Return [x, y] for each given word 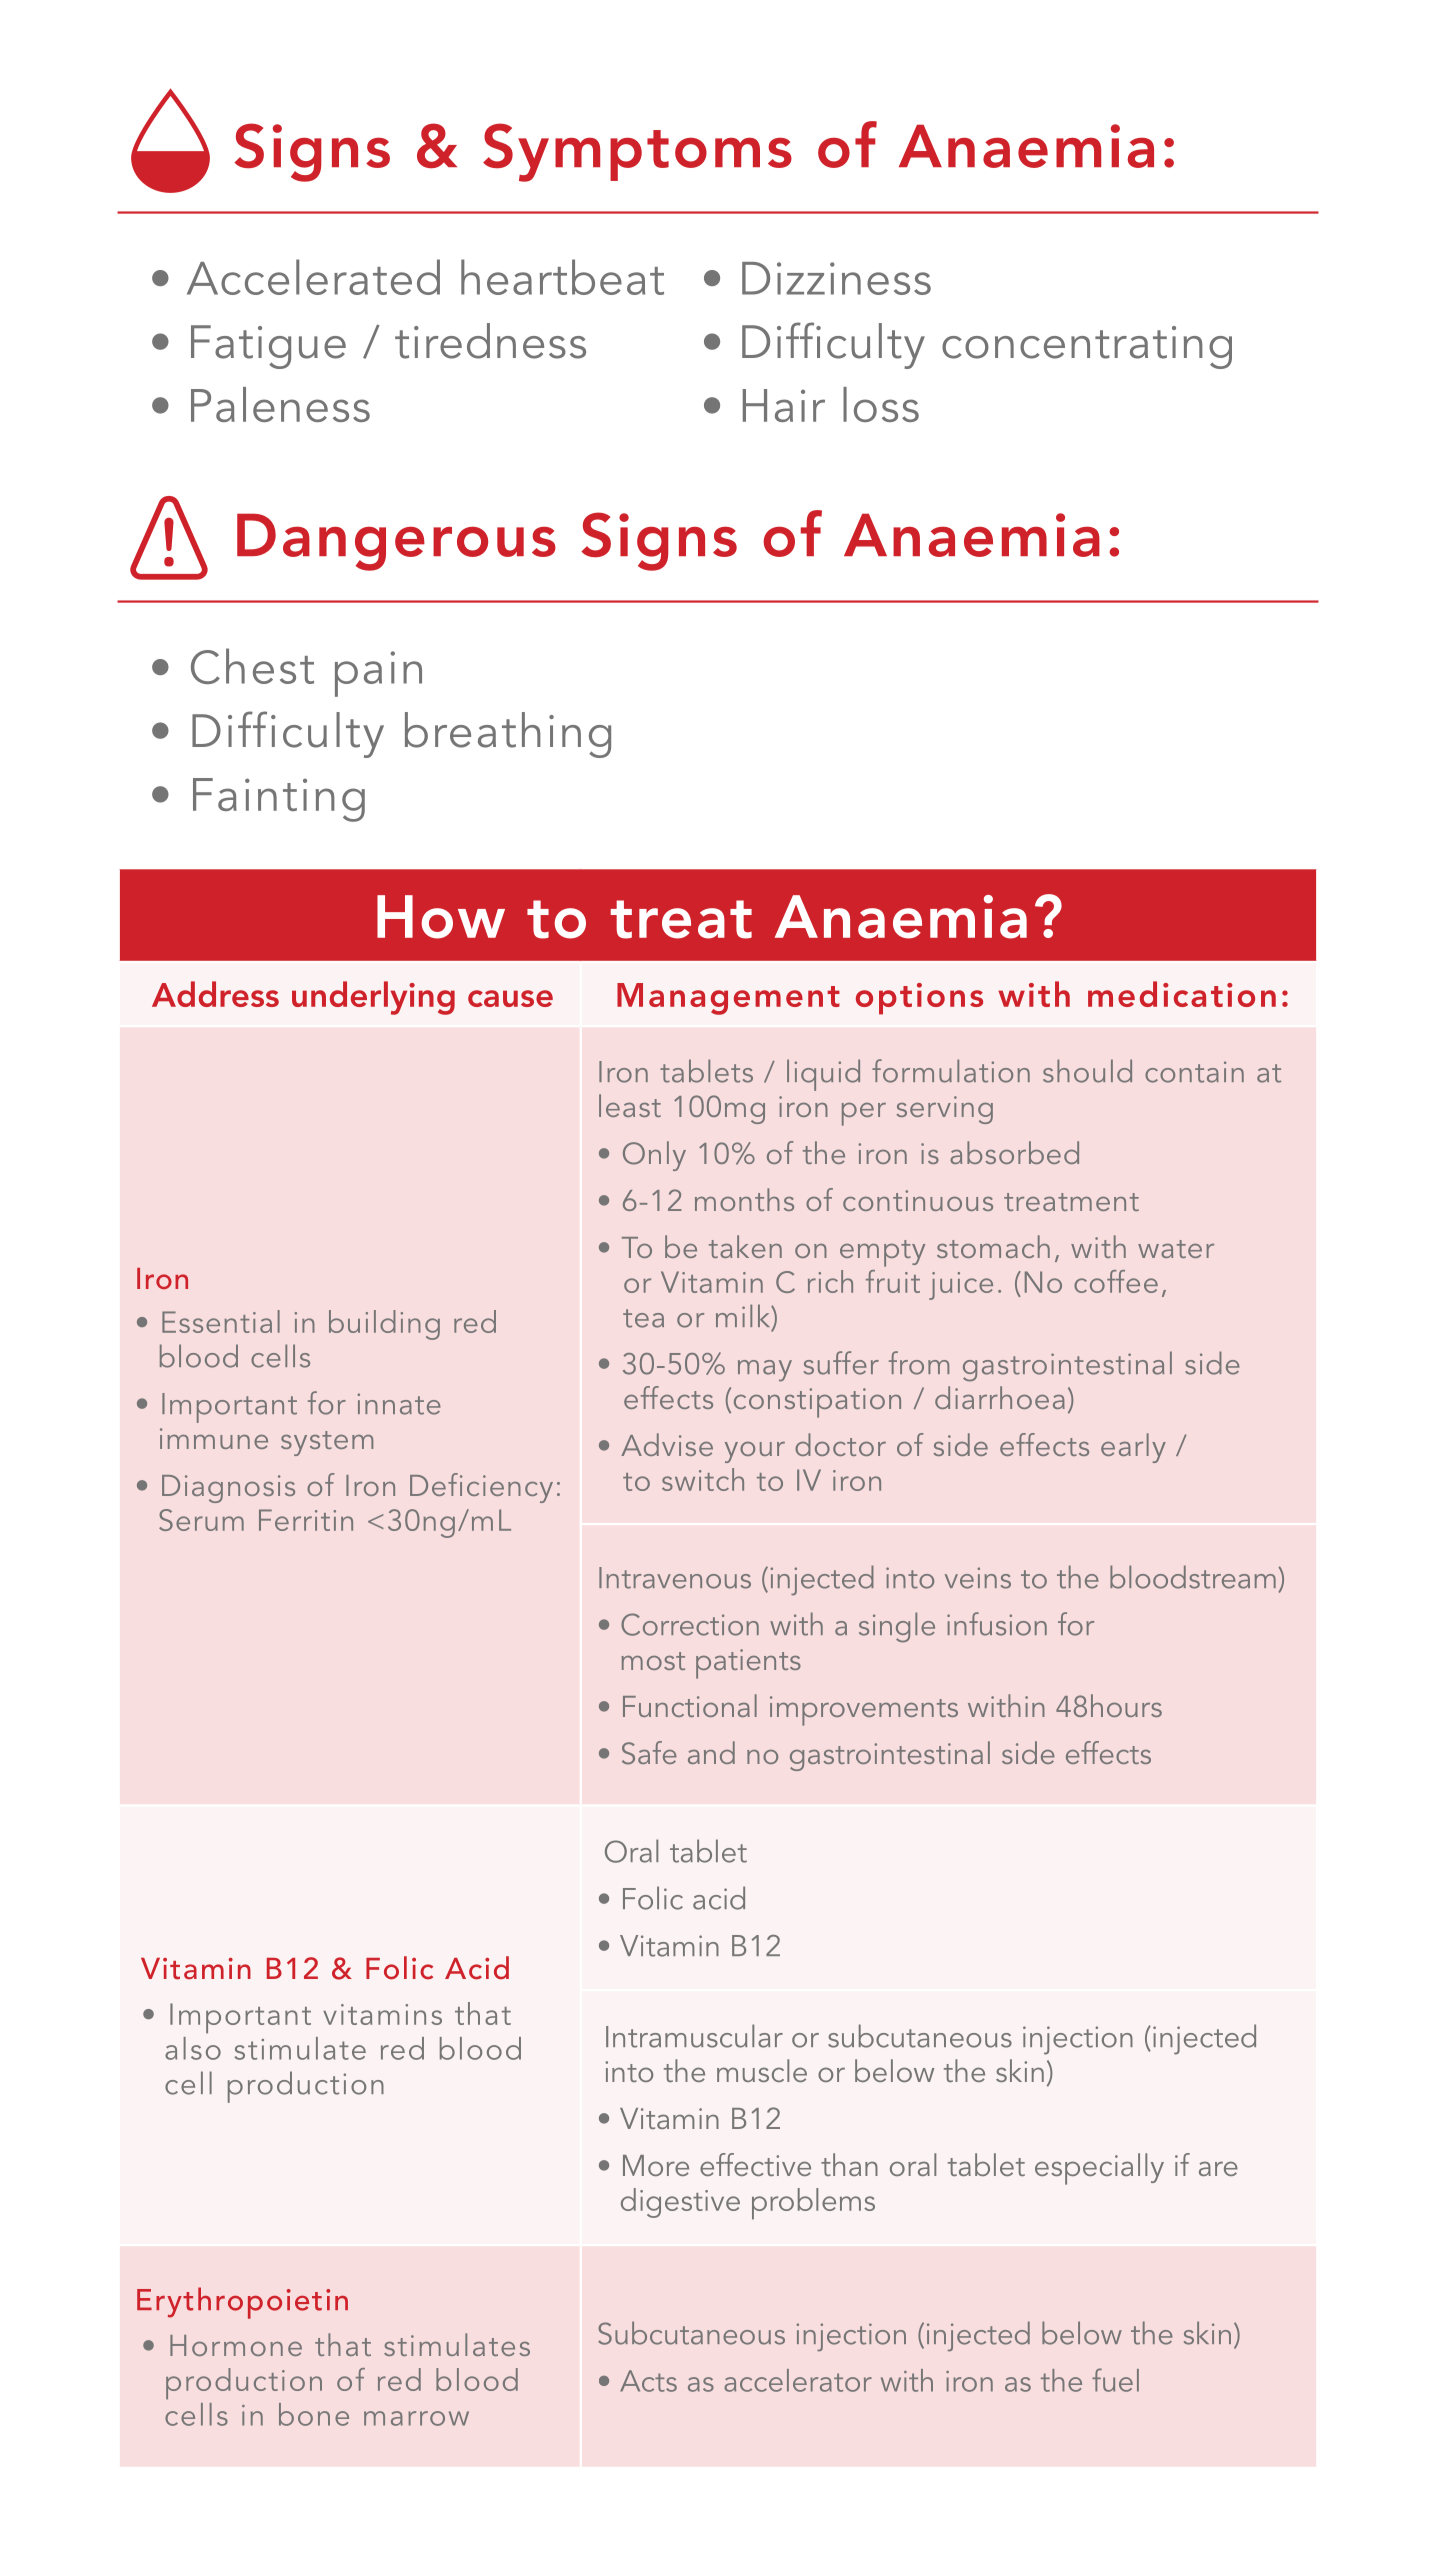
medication [1182, 994]
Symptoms [637, 152]
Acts [648, 2381]
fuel [1115, 2380]
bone [314, 2414]
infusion [997, 1624]
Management [728, 999]
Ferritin [306, 1520]
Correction [690, 1624]
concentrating [1087, 347]
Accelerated [313, 277]
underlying [373, 998]
